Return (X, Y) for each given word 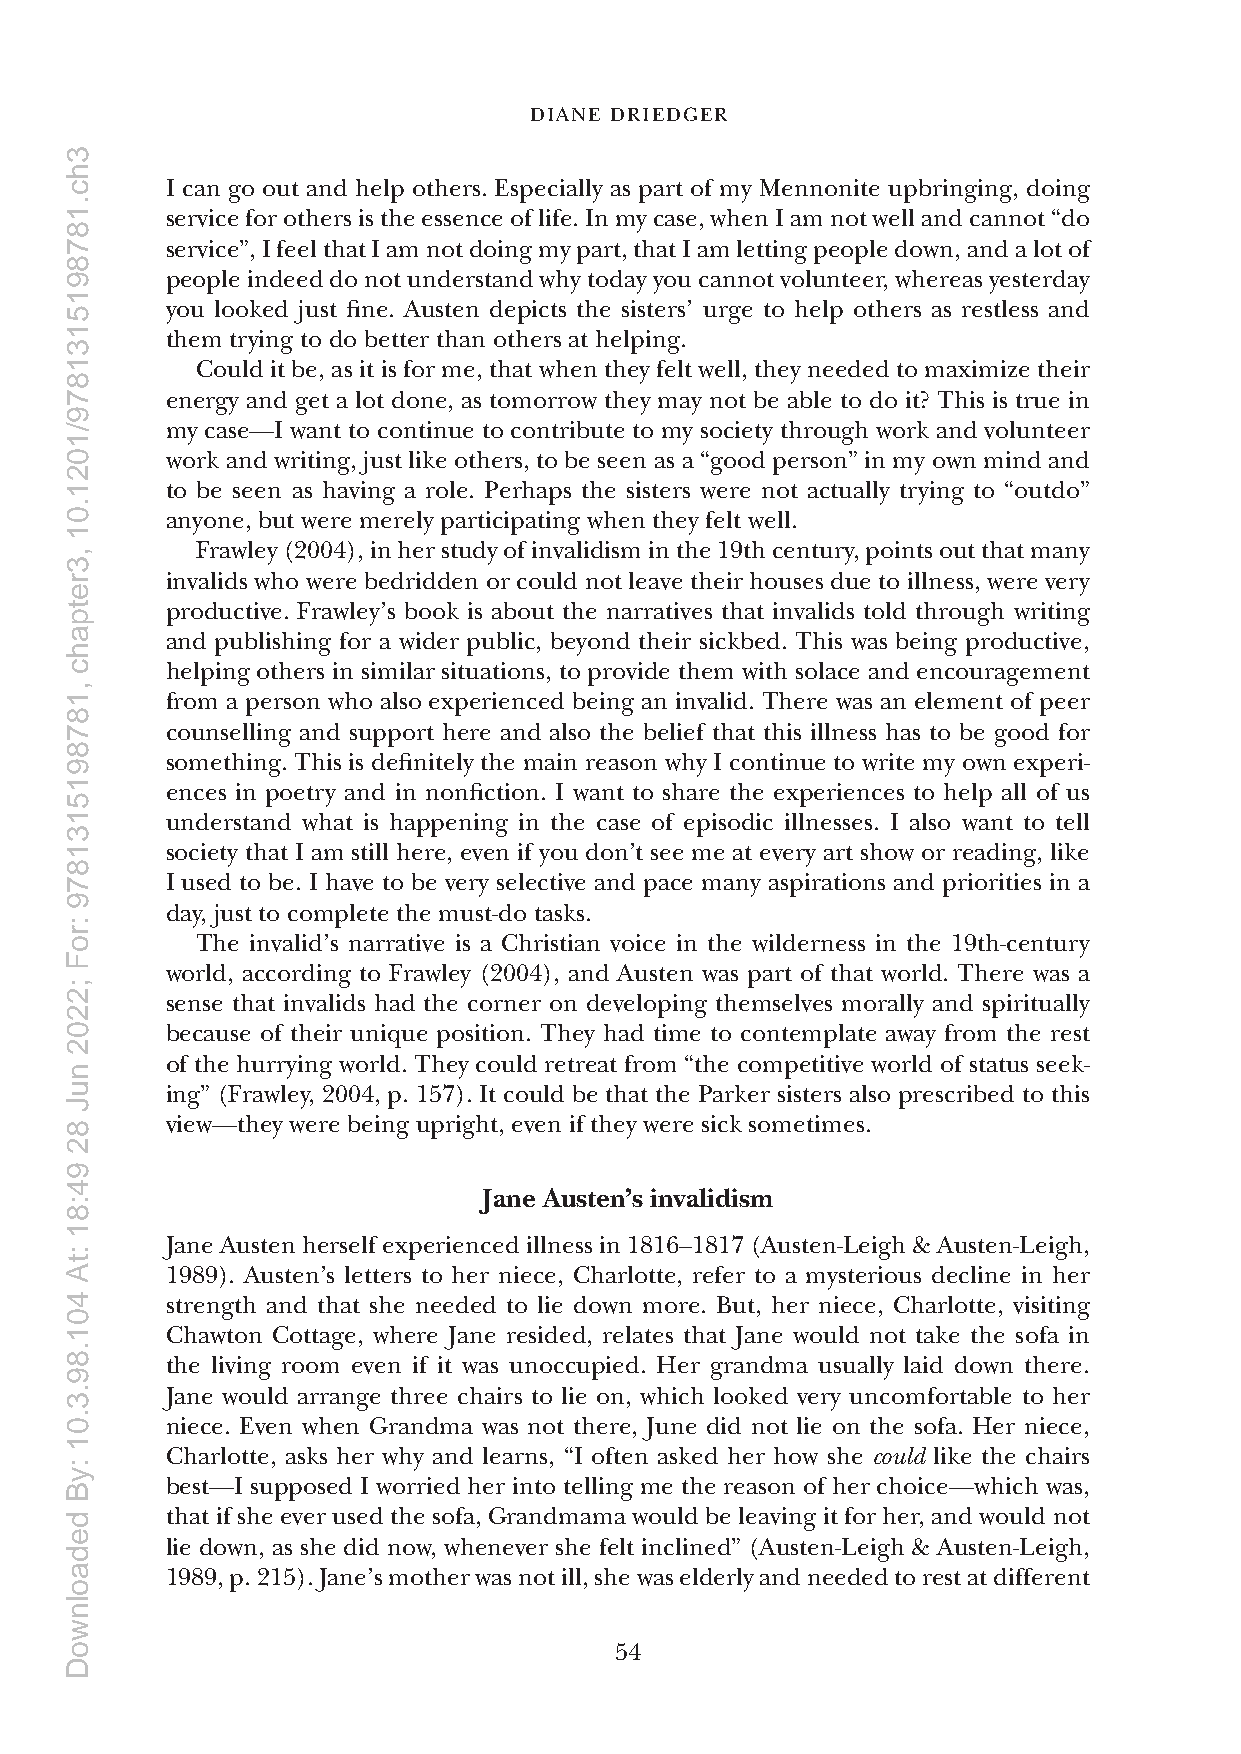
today (617, 282)
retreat (581, 1065)
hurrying (284, 1067)
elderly (717, 1580)
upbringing (951, 191)
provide (628, 674)
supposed (301, 1489)
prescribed (956, 1097)
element (959, 700)
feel (296, 248)
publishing (273, 644)
